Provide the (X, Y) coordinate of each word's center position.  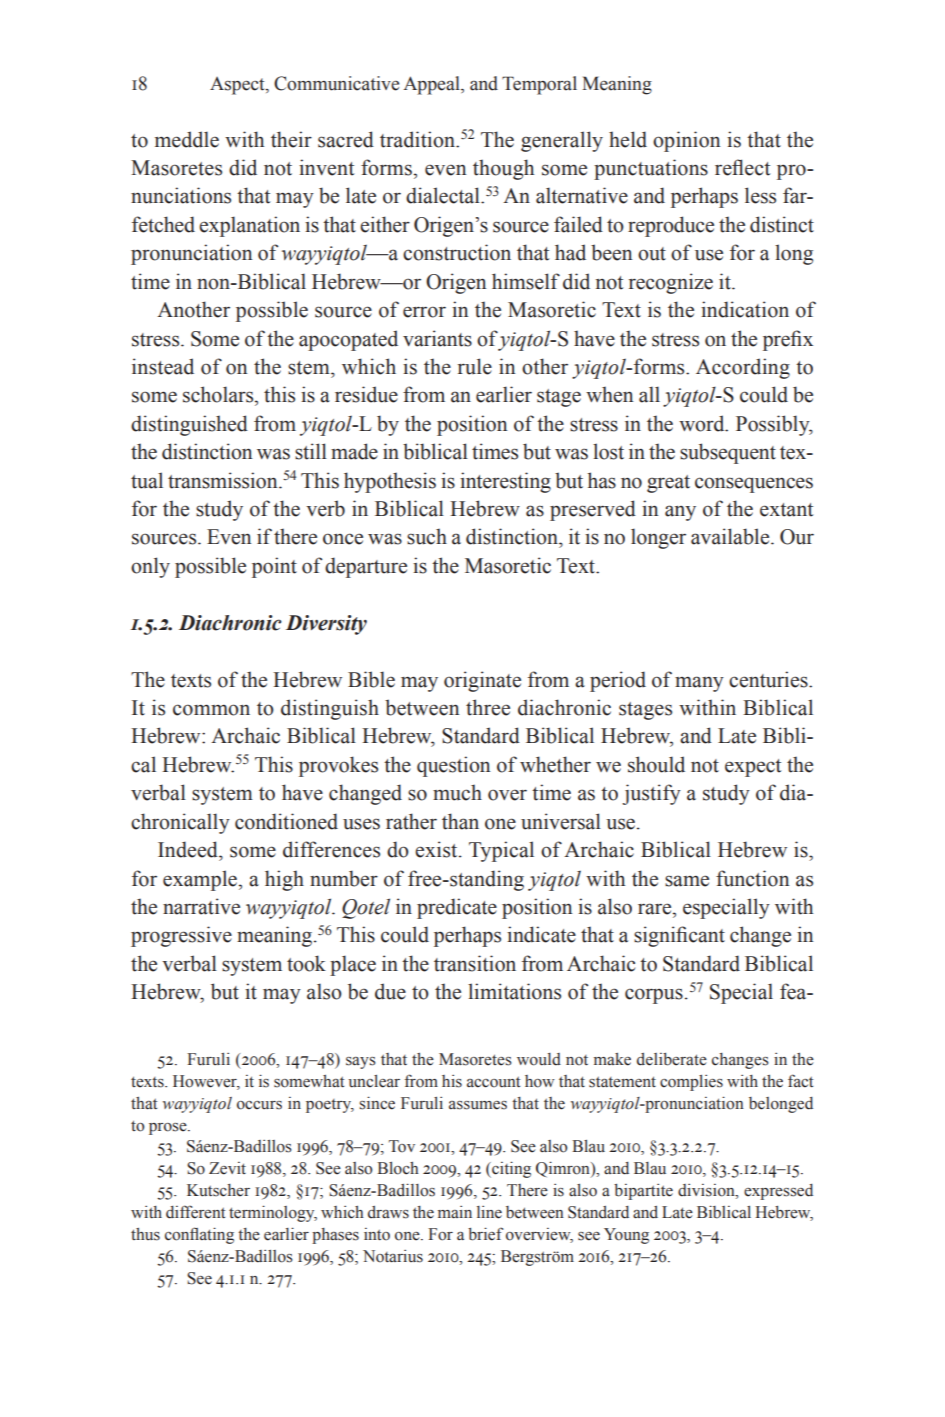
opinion (686, 141)
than (460, 821)
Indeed (189, 849)
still (311, 451)
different (195, 1212)
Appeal (432, 85)
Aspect (238, 86)
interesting (505, 482)
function (752, 878)
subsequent (728, 453)
